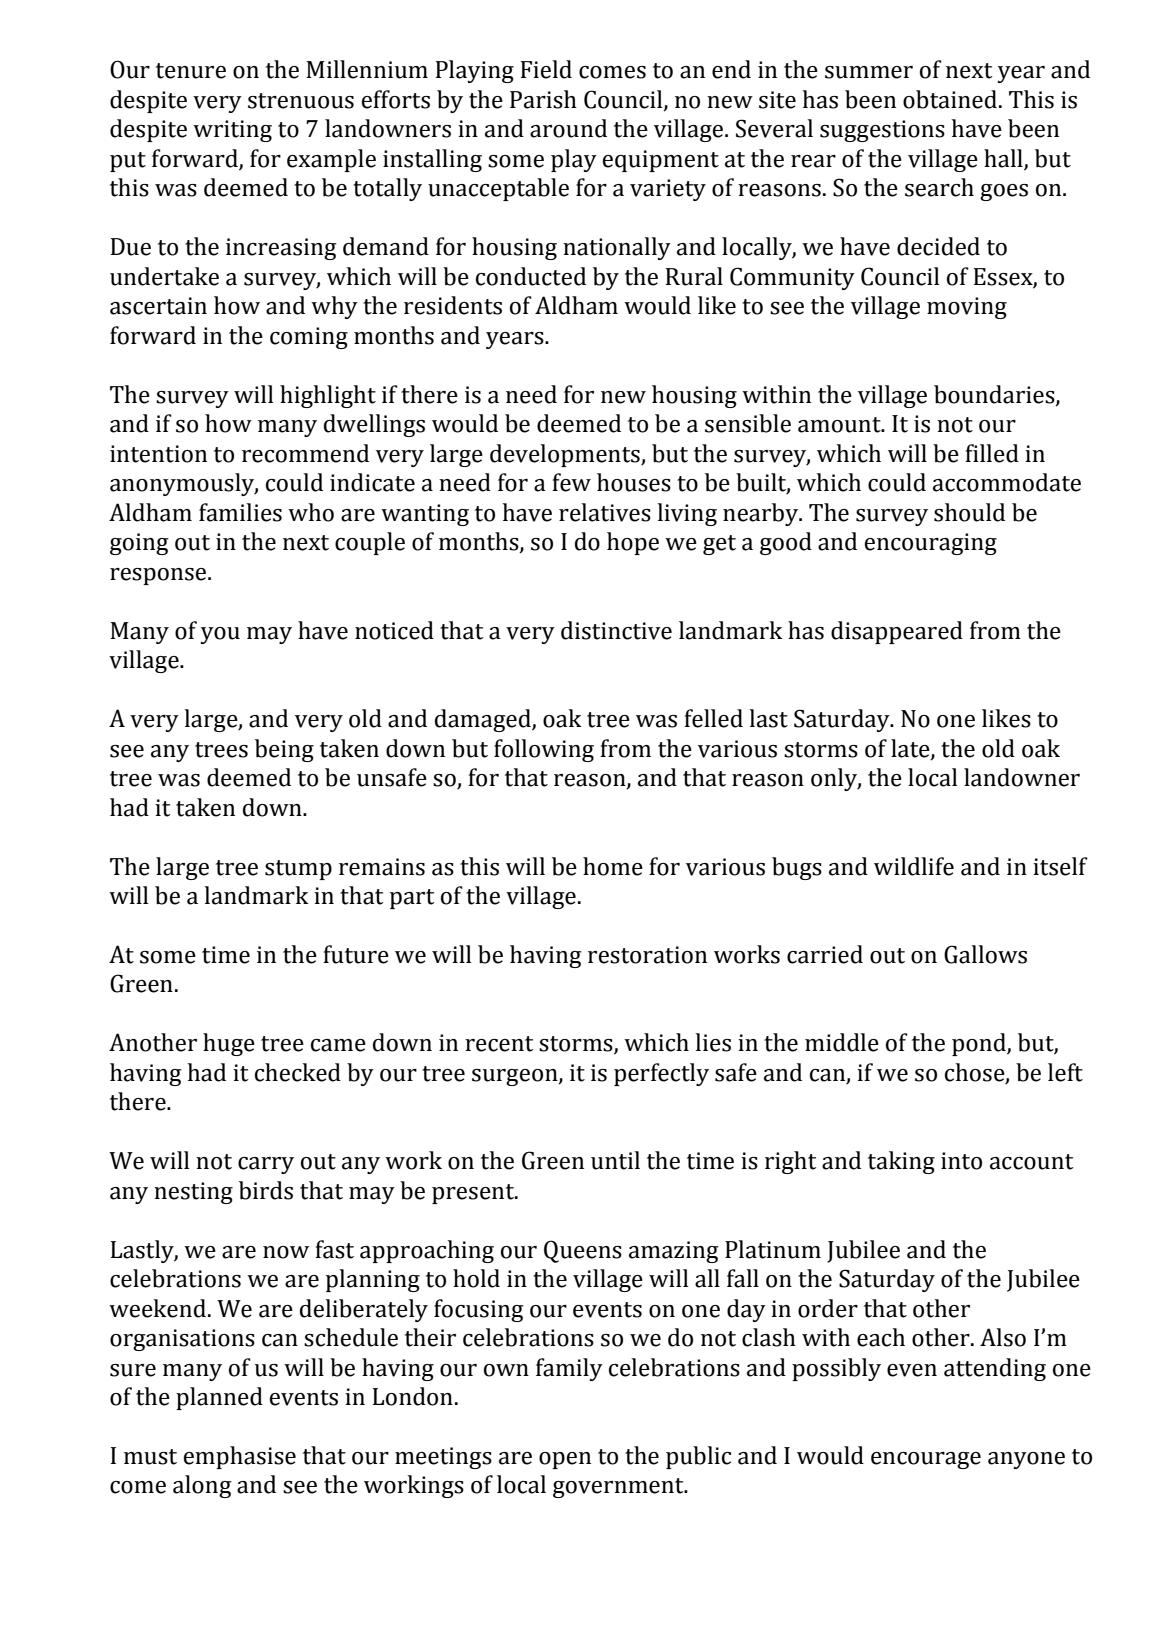 The image size is (1151, 1629). I want to click on boundaries, so click(995, 395).
